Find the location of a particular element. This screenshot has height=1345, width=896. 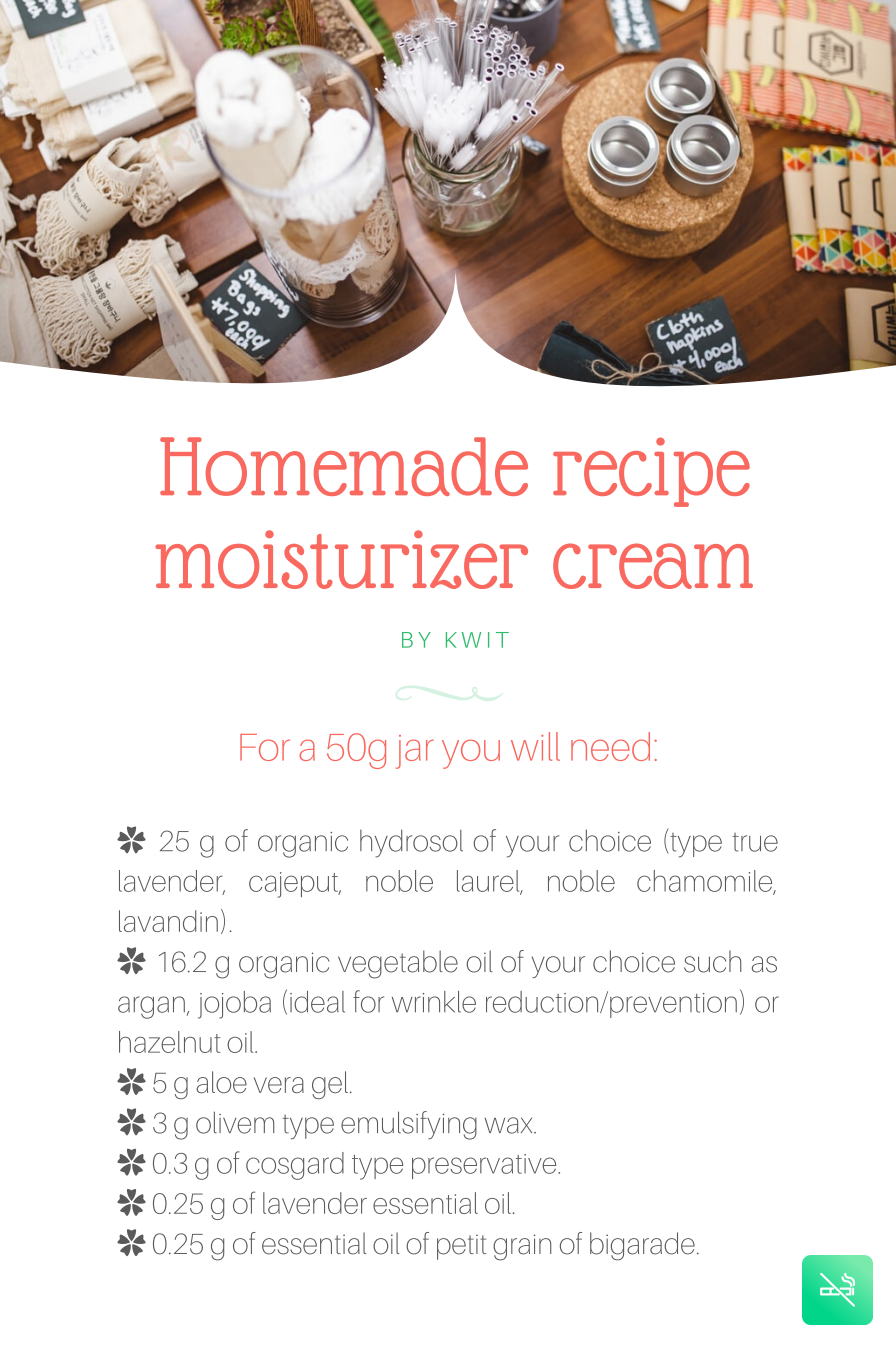

moisturizer is located at coordinates (341, 559).
